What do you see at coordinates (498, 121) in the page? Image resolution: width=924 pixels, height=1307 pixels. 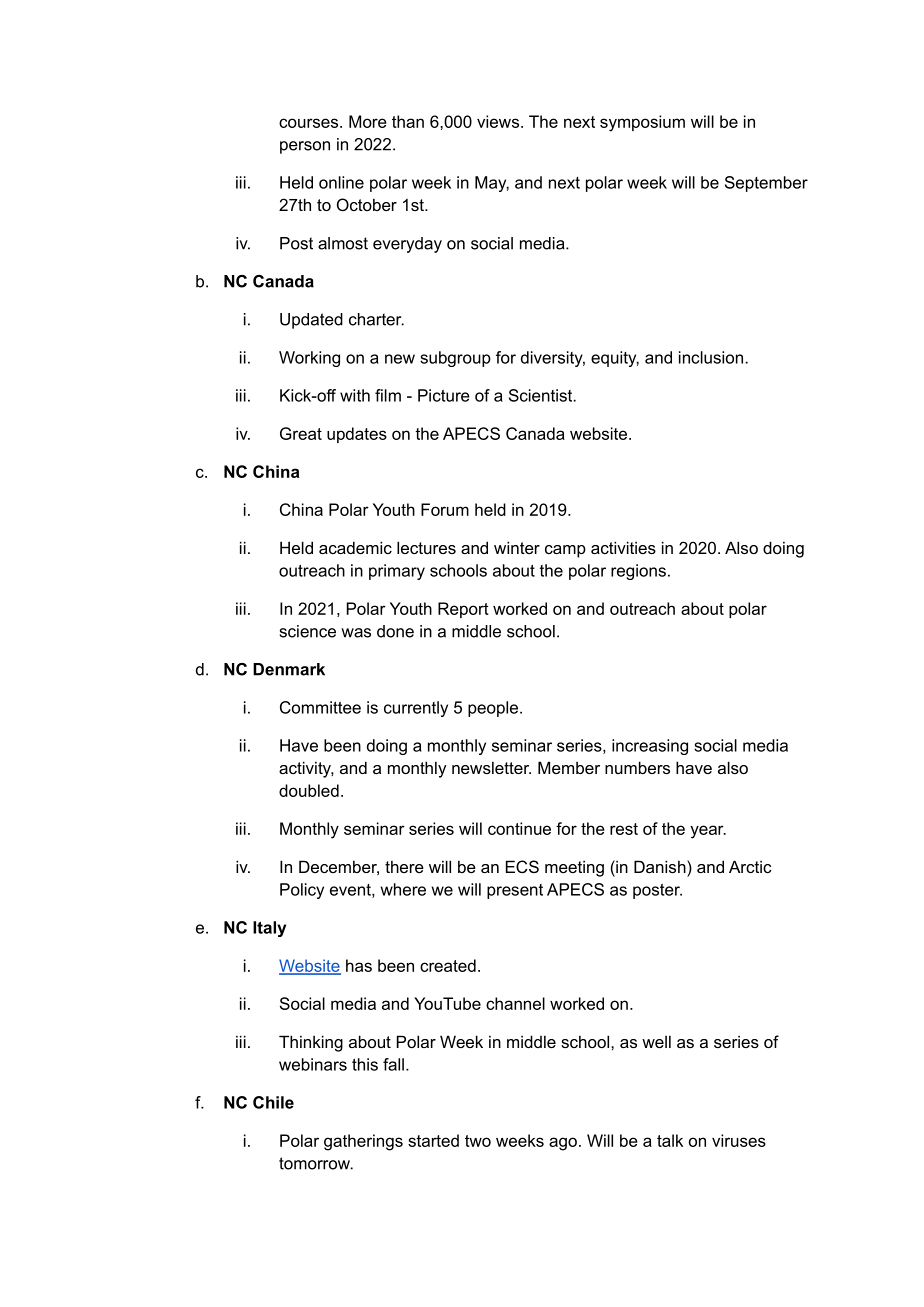 I see `views` at bounding box center [498, 121].
